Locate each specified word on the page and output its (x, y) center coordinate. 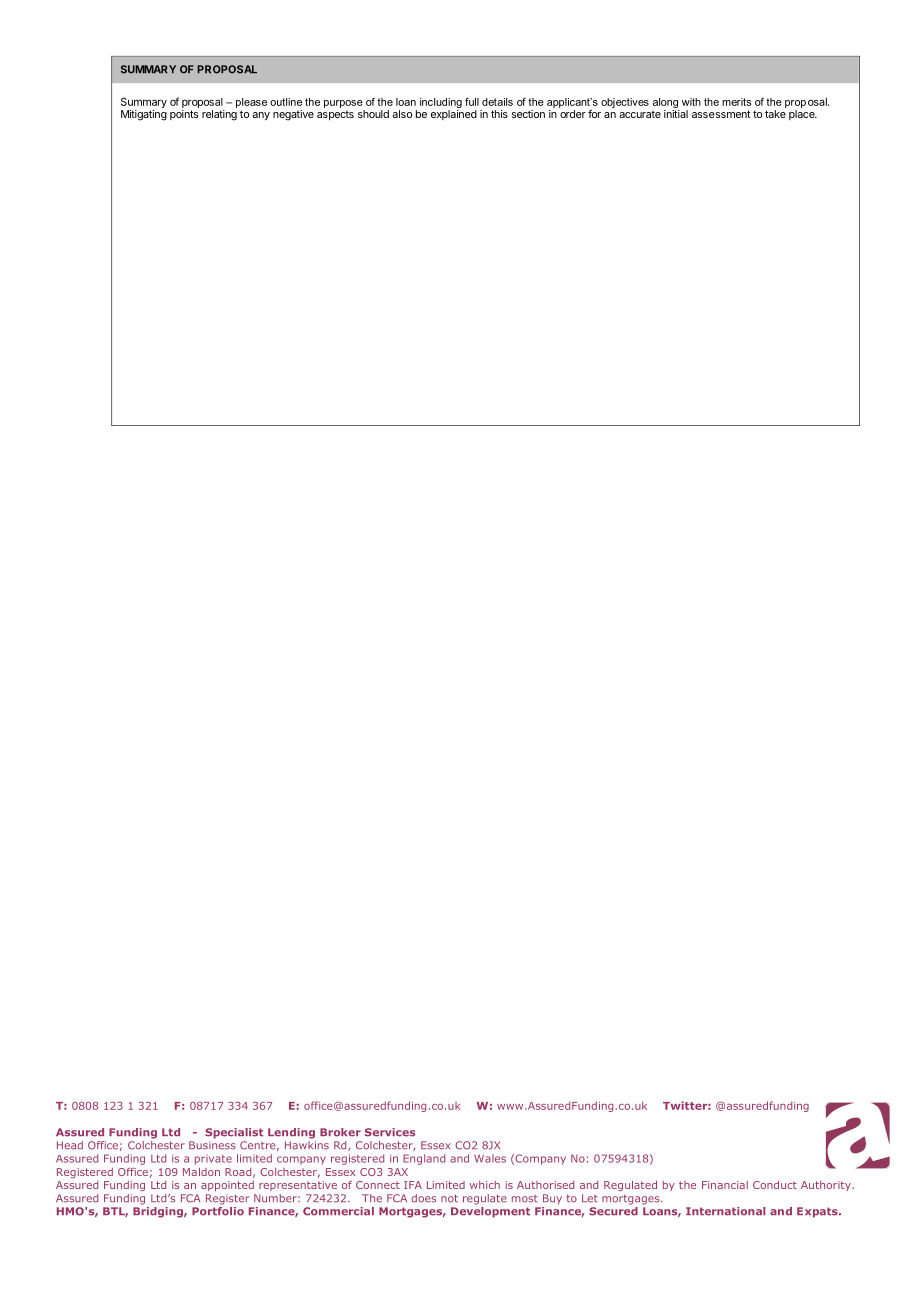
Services (390, 1132)
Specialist (234, 1133)
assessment (721, 114)
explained (454, 115)
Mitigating (144, 115)
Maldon (201, 1172)
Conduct (775, 1185)
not (449, 1198)
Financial (725, 1185)
